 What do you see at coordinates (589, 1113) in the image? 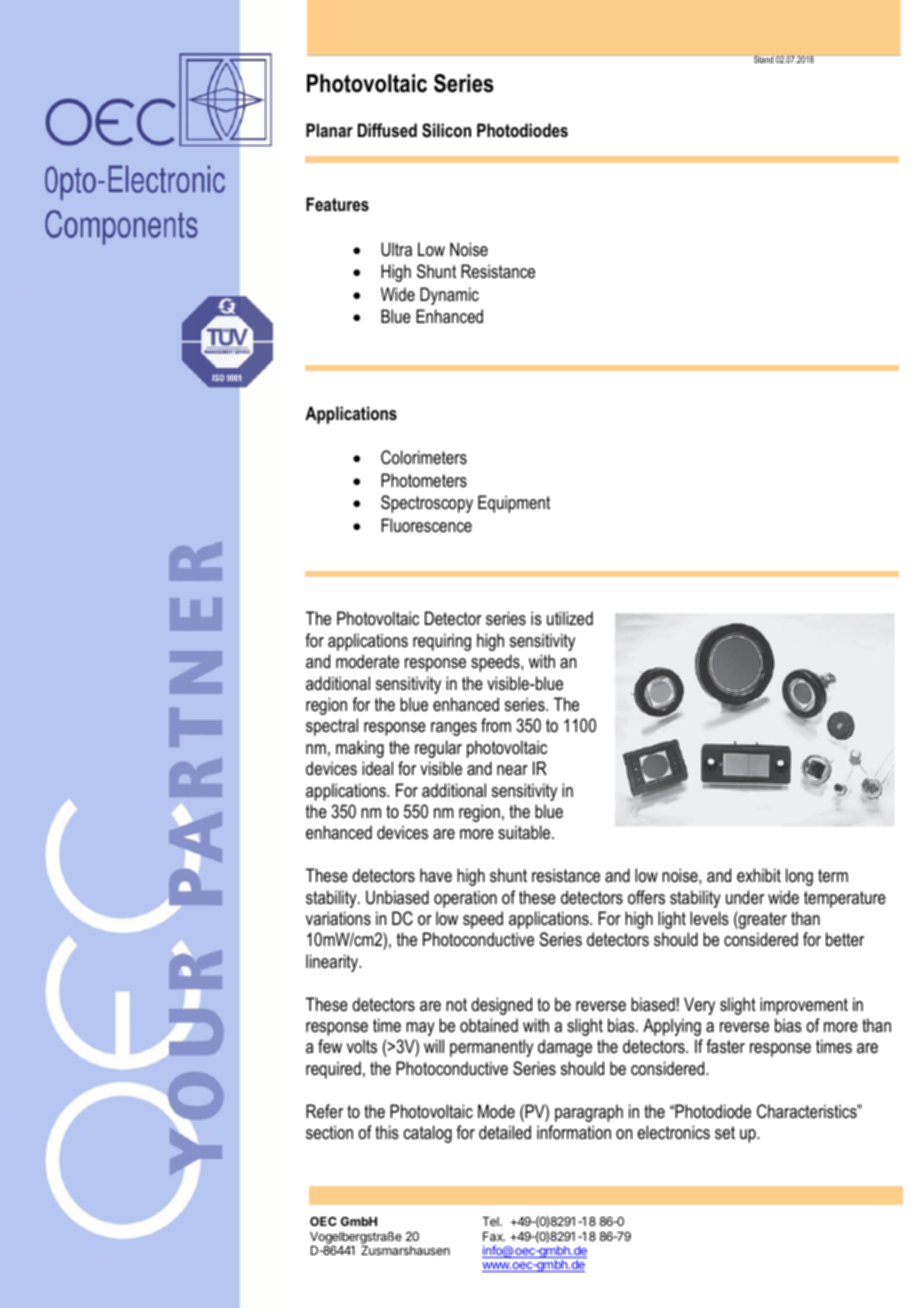
I see `paragraph` at bounding box center [589, 1113].
